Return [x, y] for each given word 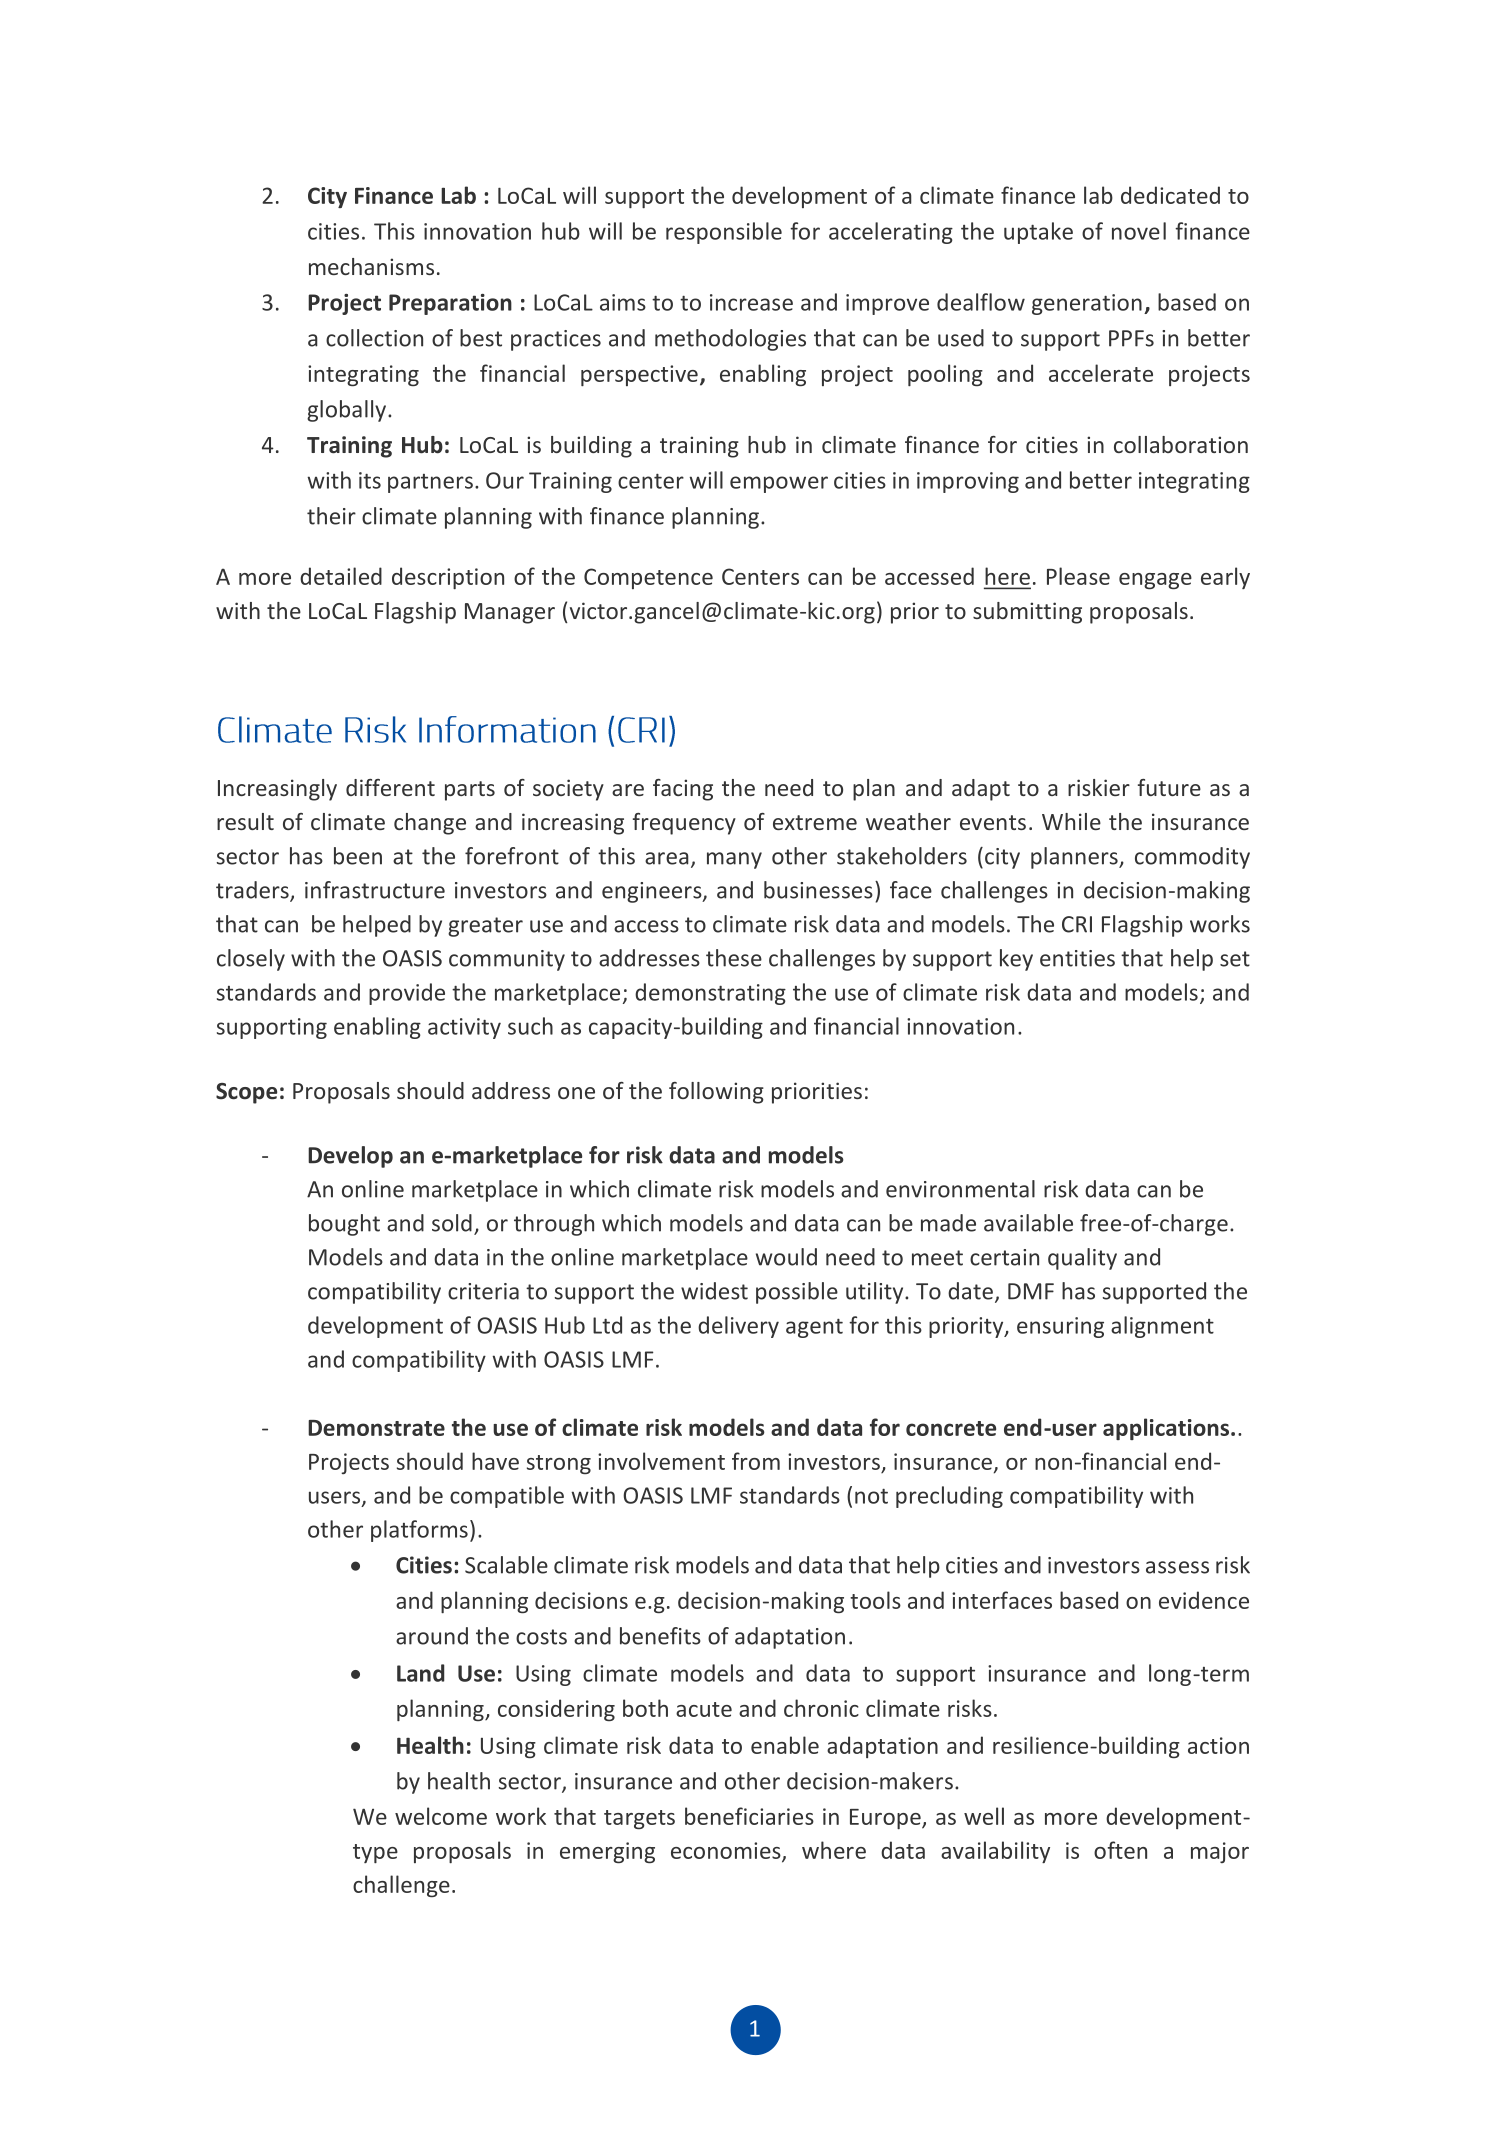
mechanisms [371, 266]
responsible [724, 233]
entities [1077, 958]
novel [1139, 231]
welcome [441, 1816]
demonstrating [710, 994]
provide [407, 994]
